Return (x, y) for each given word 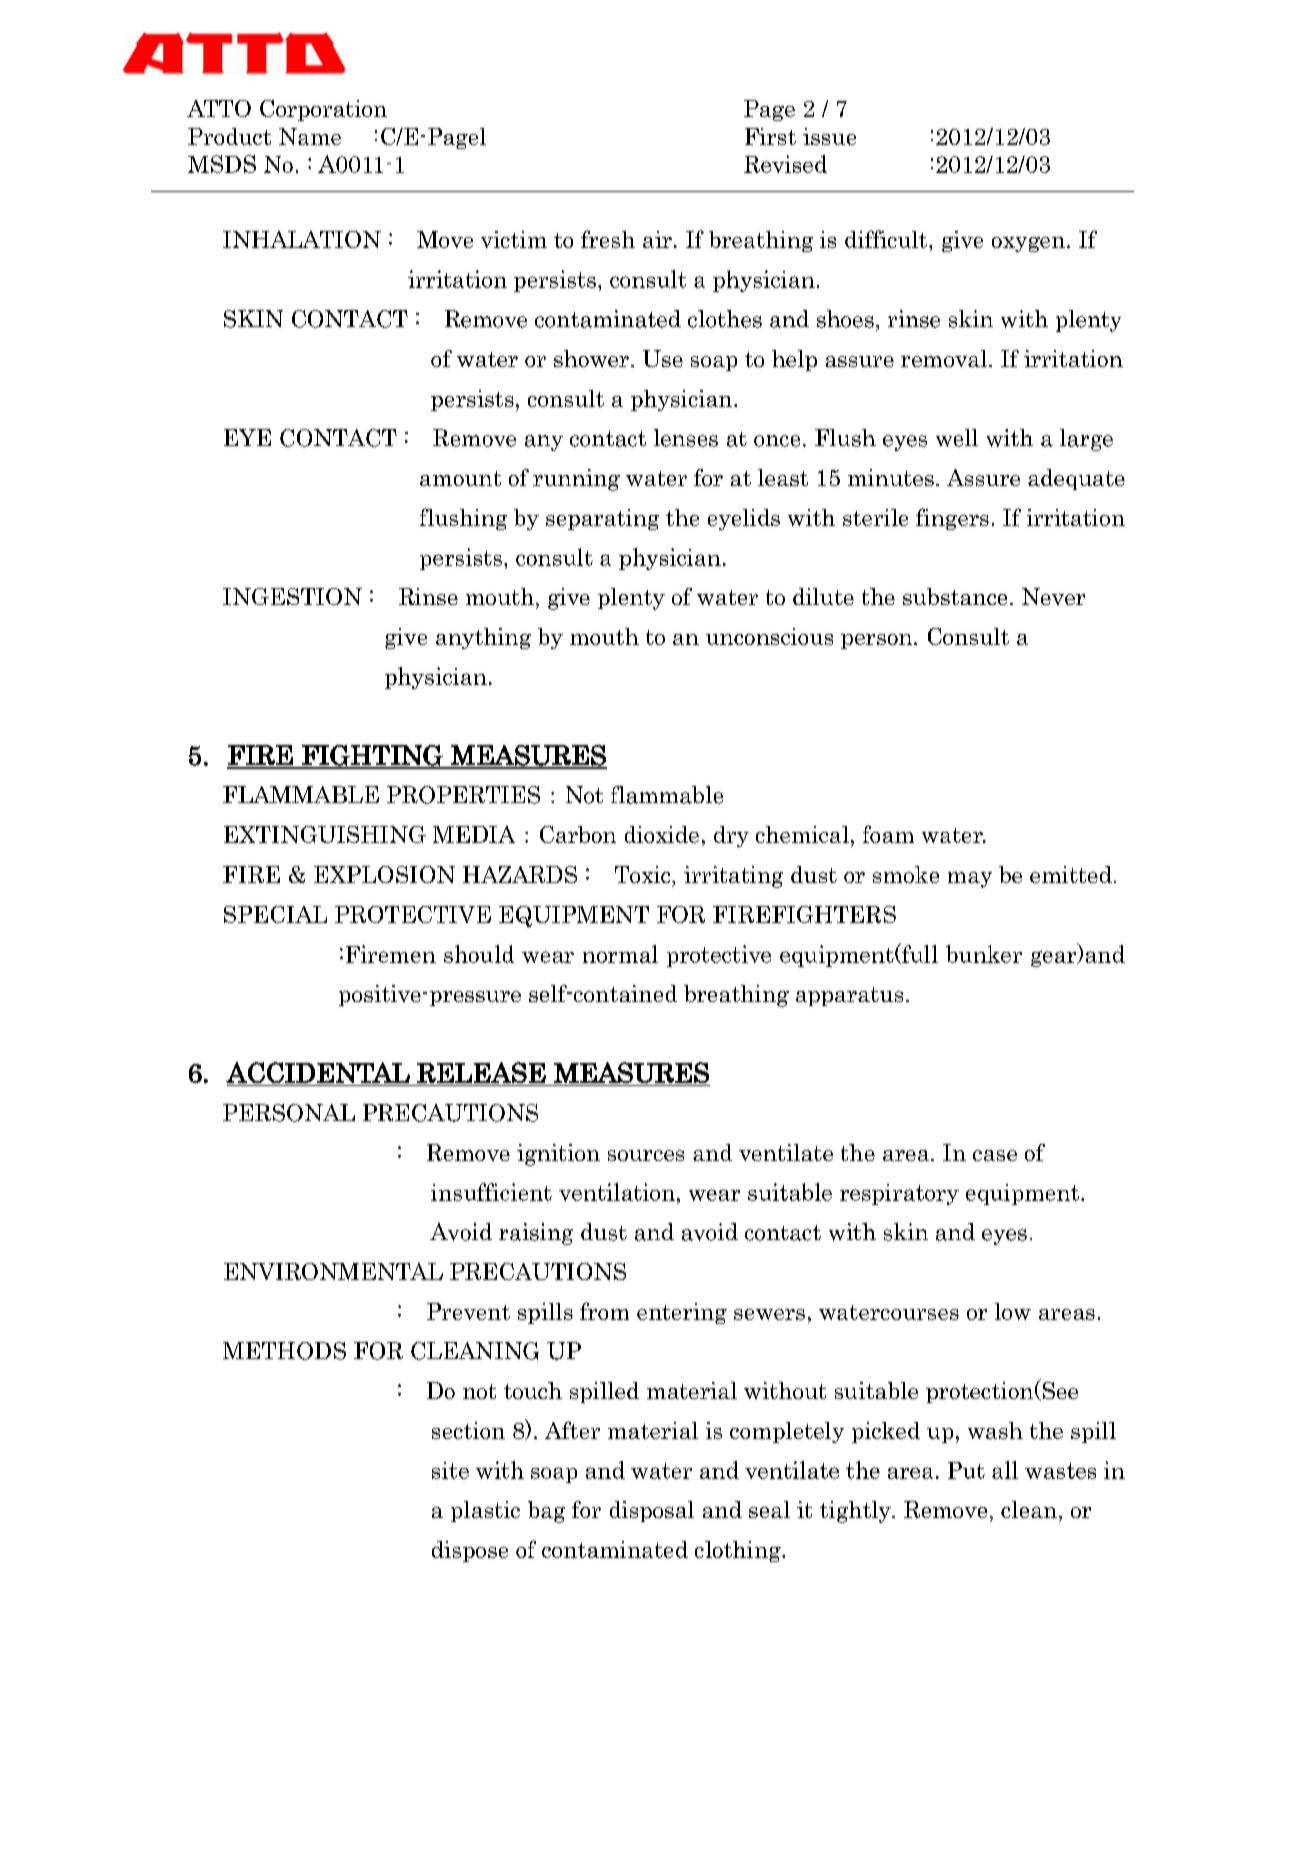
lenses (686, 438)
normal (620, 954)
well (957, 438)
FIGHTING (372, 756)
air (657, 239)
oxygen (1028, 244)
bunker (984, 954)
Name (310, 136)
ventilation (617, 1192)
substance (955, 596)
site (450, 1470)
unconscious (769, 636)
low (1013, 1311)
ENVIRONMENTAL (333, 1271)
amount (460, 478)
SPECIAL (275, 914)
